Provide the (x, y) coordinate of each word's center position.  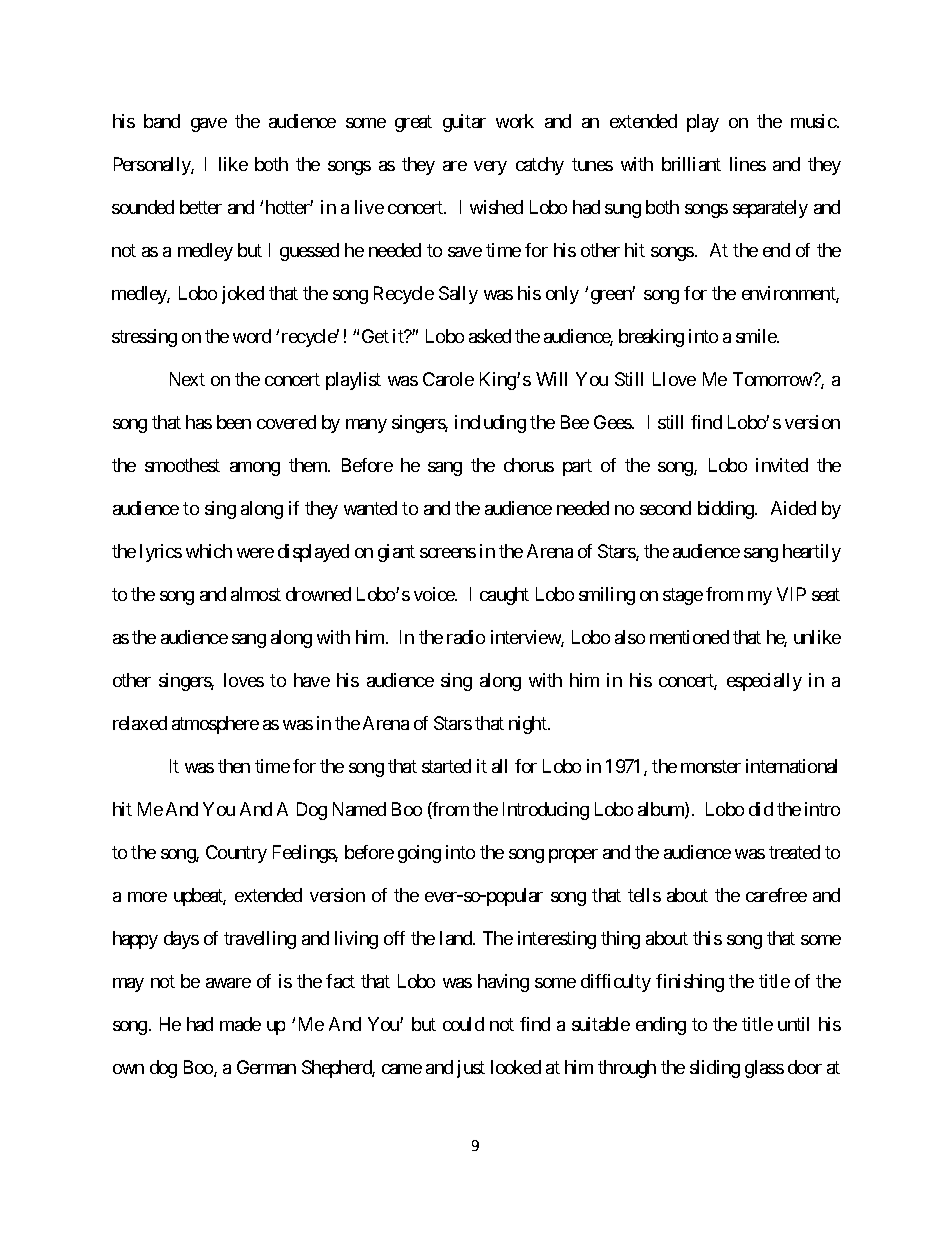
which (209, 551)
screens (448, 553)
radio (466, 637)
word (252, 336)
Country (236, 854)
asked (490, 336)
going (419, 854)
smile (757, 336)
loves (244, 680)
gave (209, 125)
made (240, 1024)
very (490, 168)
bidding (727, 510)
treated (794, 852)
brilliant (691, 164)
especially (764, 682)
